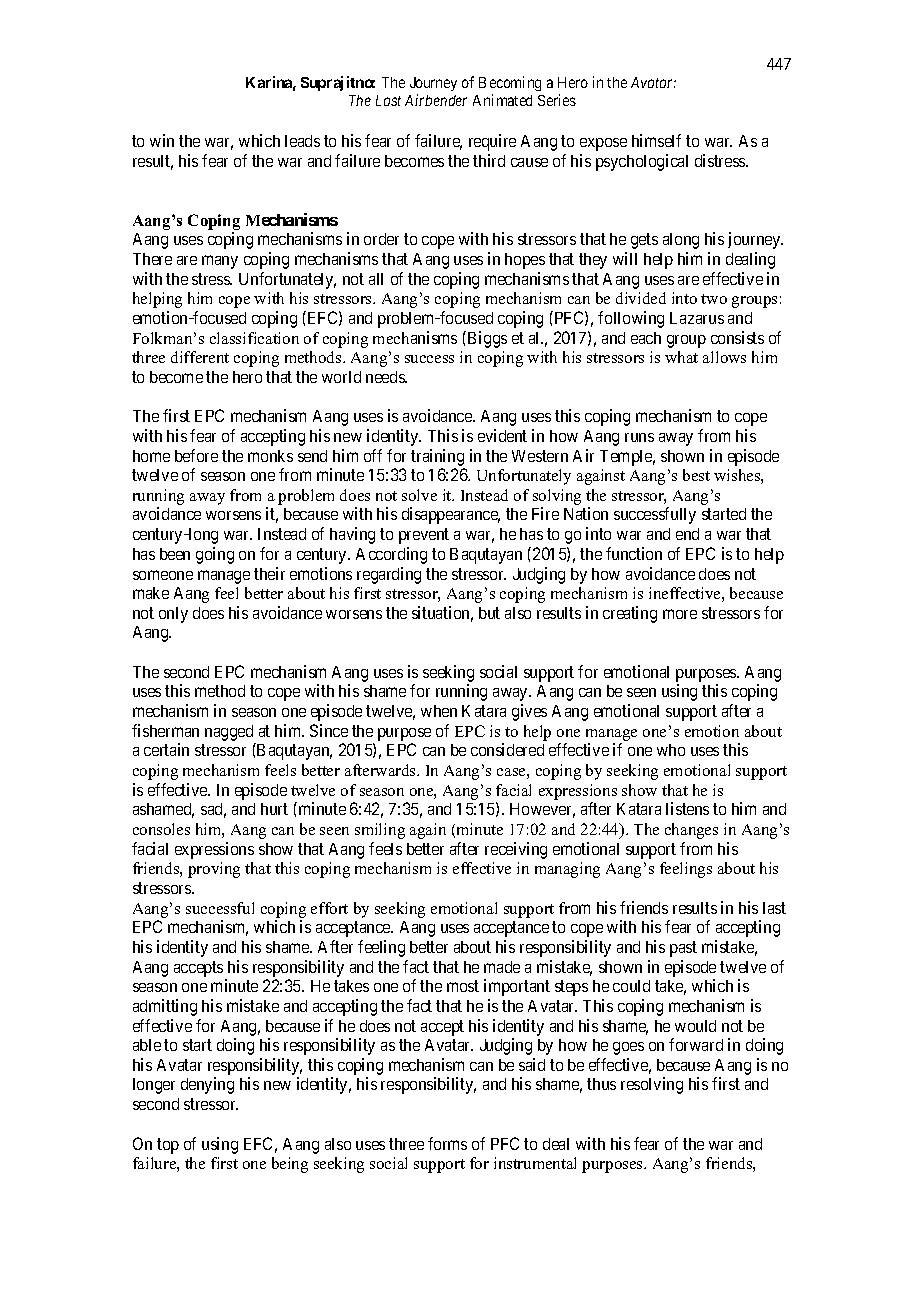 This document has height=1308, width=924. What do you see at coordinates (489, 613) in the document?
I see `but` at bounding box center [489, 613].
